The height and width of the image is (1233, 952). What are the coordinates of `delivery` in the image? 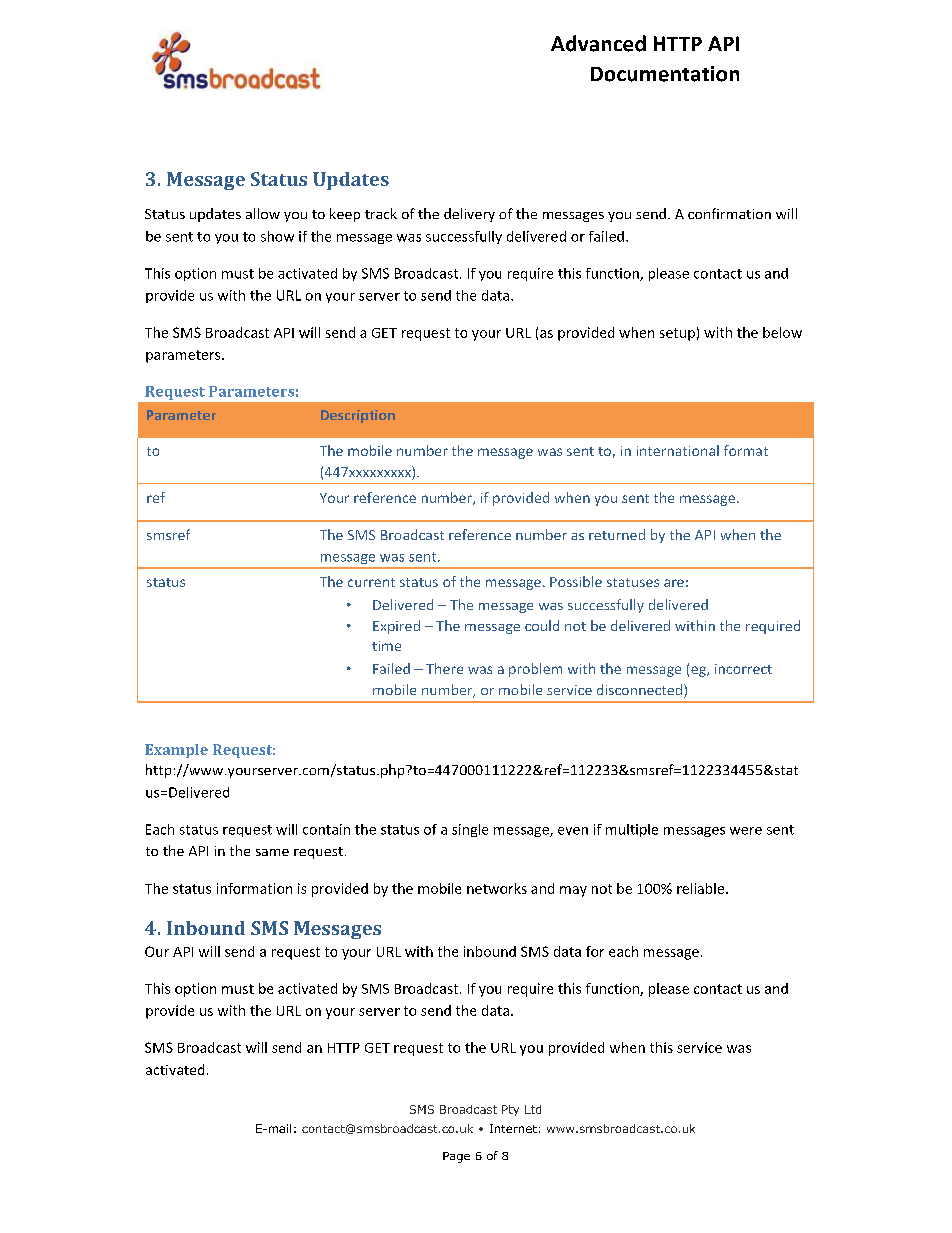 It's located at (469, 215).
